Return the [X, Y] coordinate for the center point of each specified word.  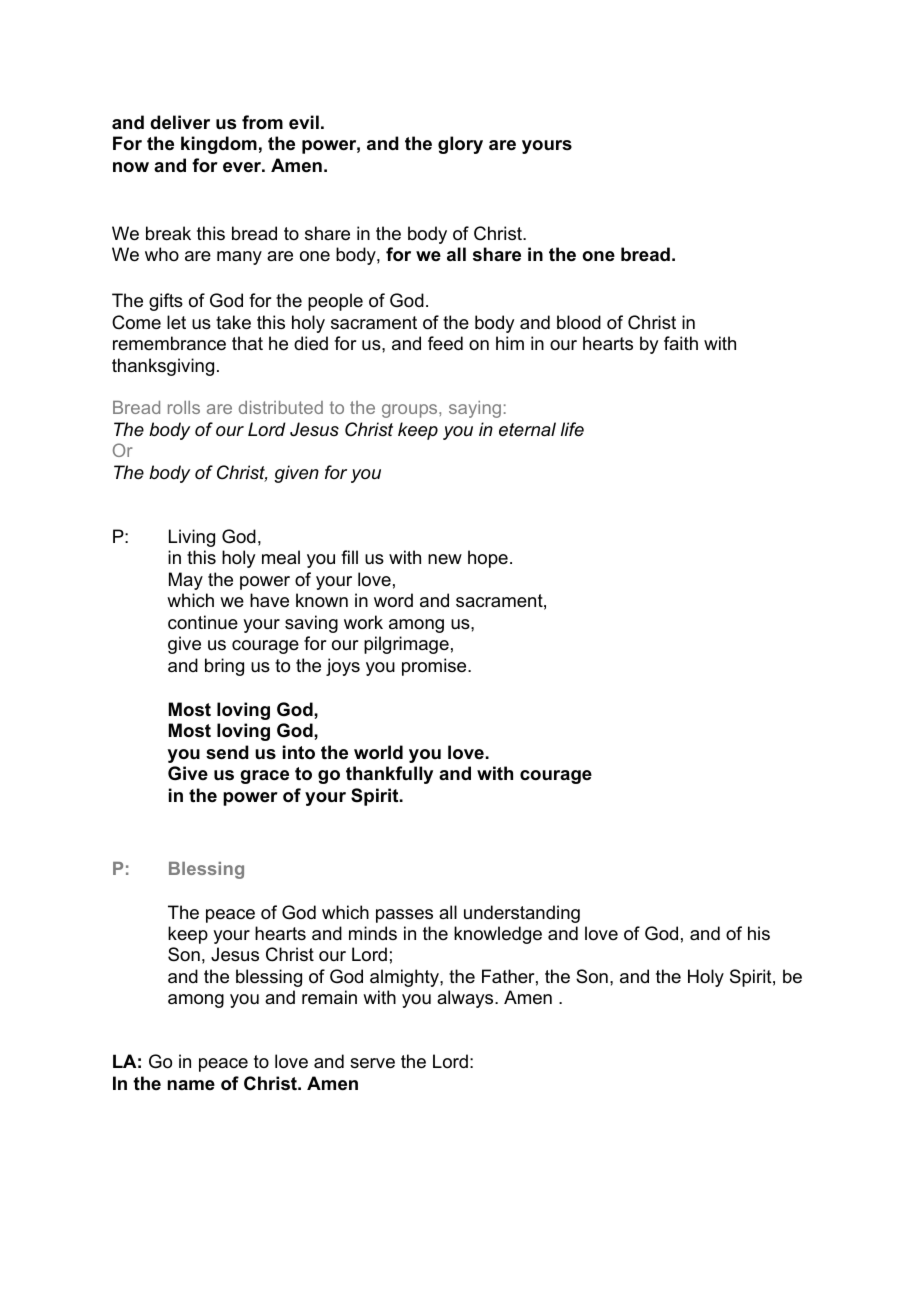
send [227, 752]
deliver [180, 122]
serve [372, 1063]
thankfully [389, 775]
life [572, 429]
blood [579, 322]
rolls [184, 407]
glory [460, 145]
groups [411, 411]
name [191, 1085]
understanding [522, 914]
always [466, 999]
